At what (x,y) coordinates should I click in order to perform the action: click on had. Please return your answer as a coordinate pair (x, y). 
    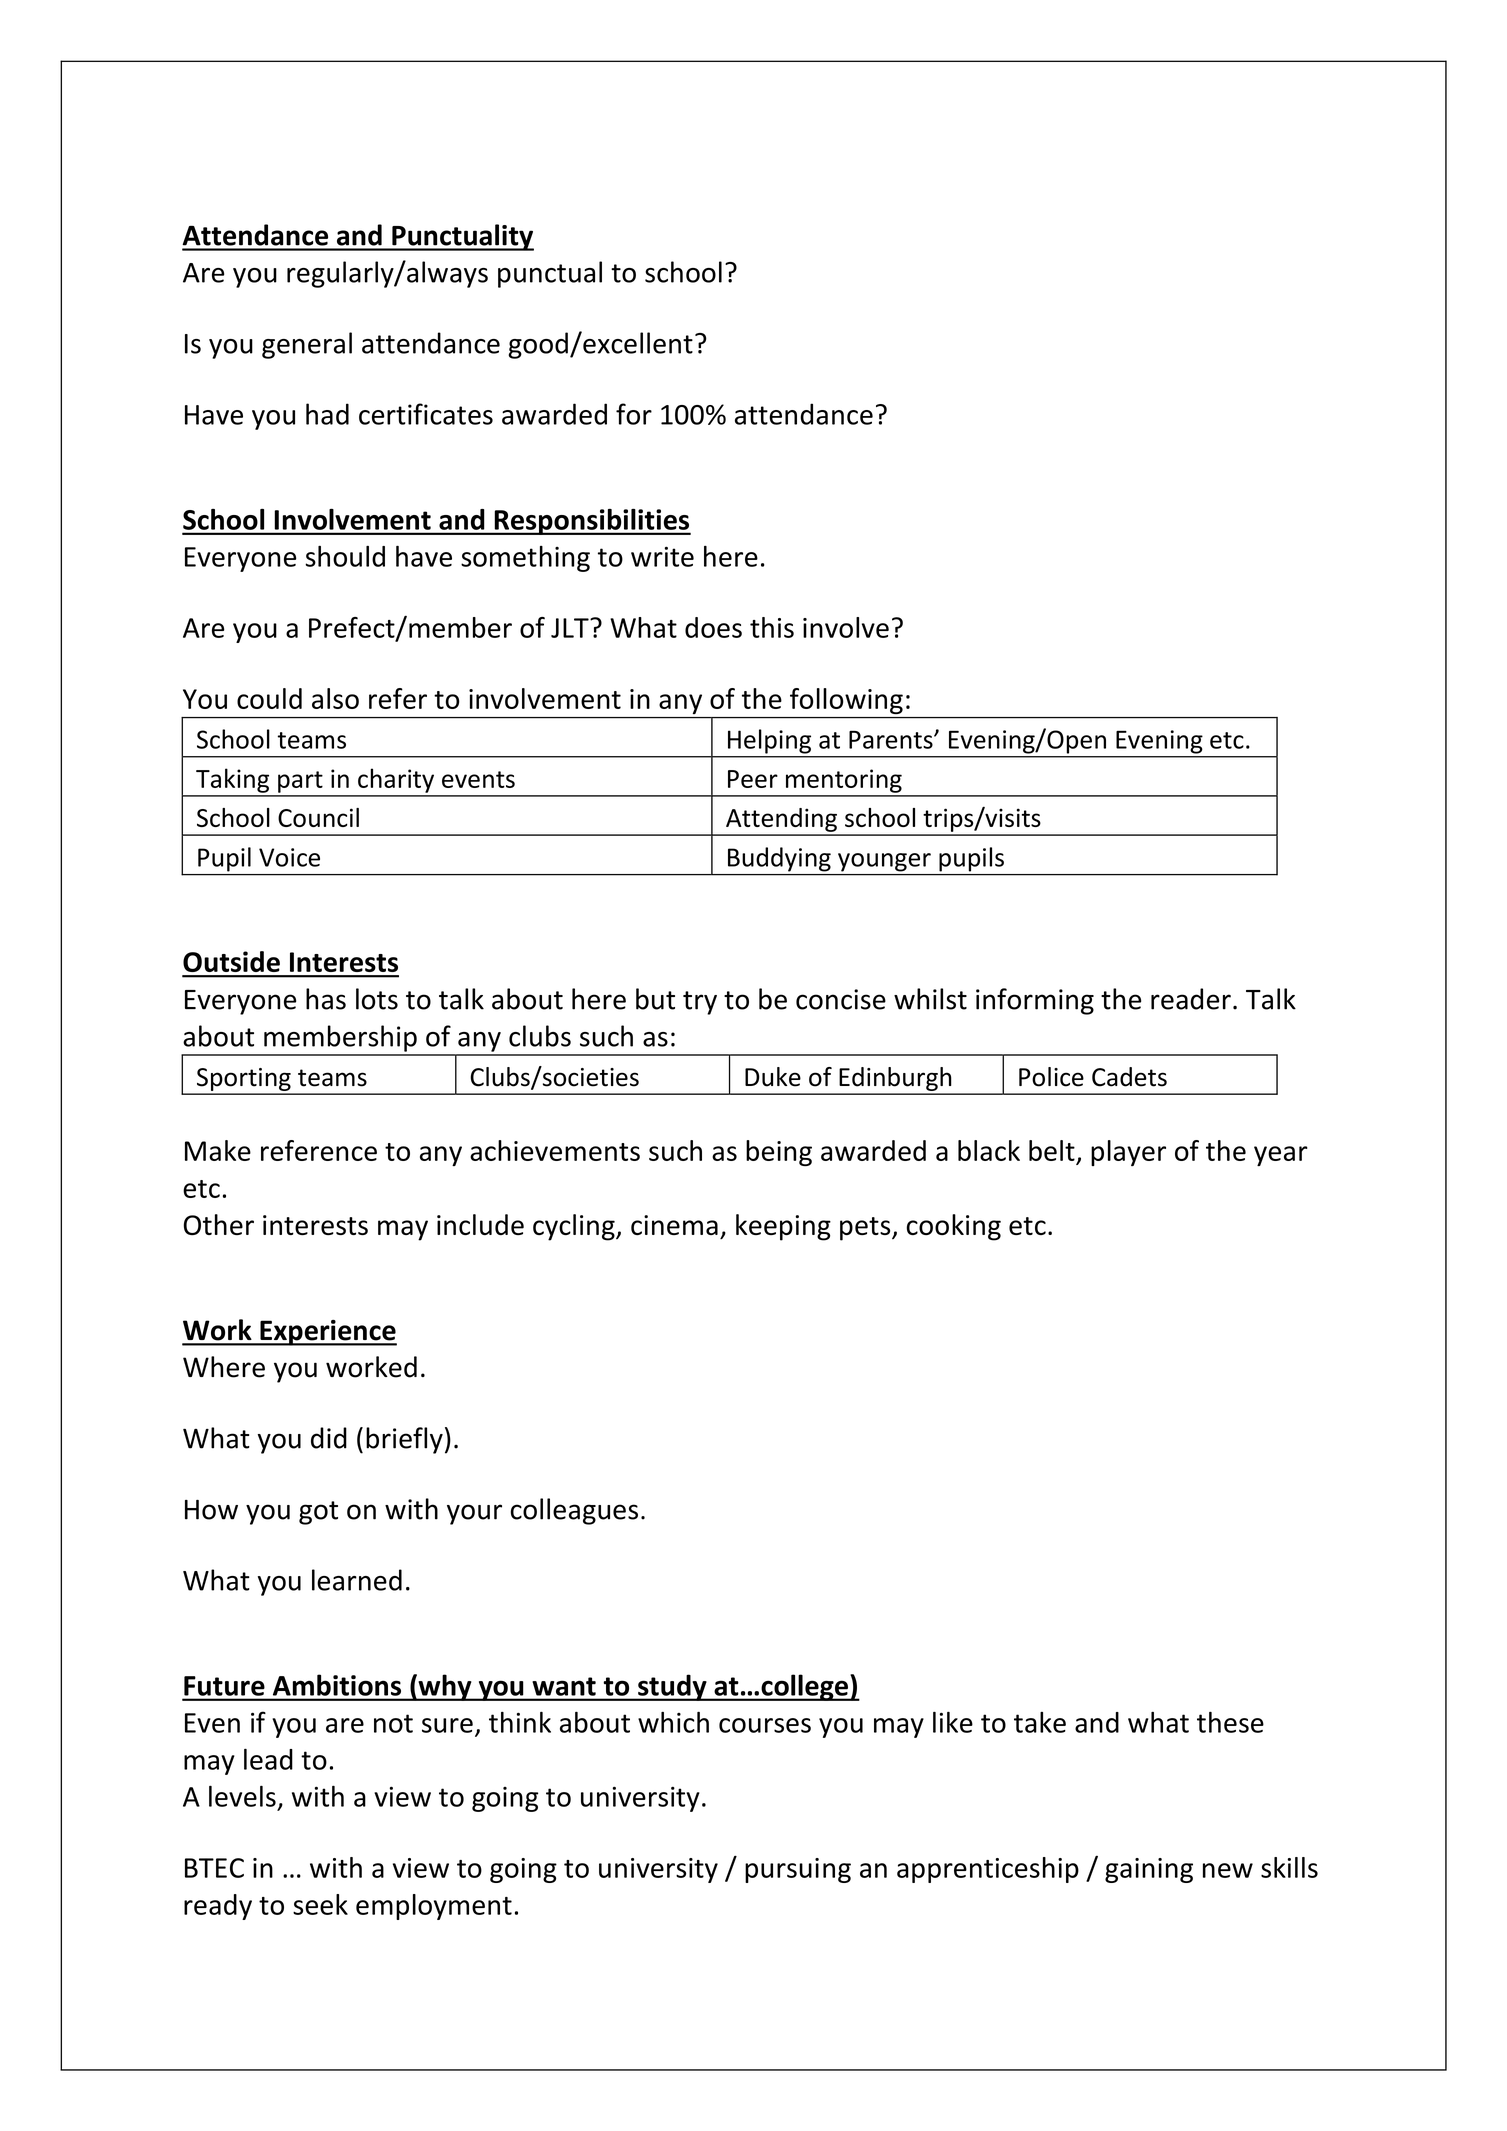
    Looking at the image, I should click on (327, 414).
